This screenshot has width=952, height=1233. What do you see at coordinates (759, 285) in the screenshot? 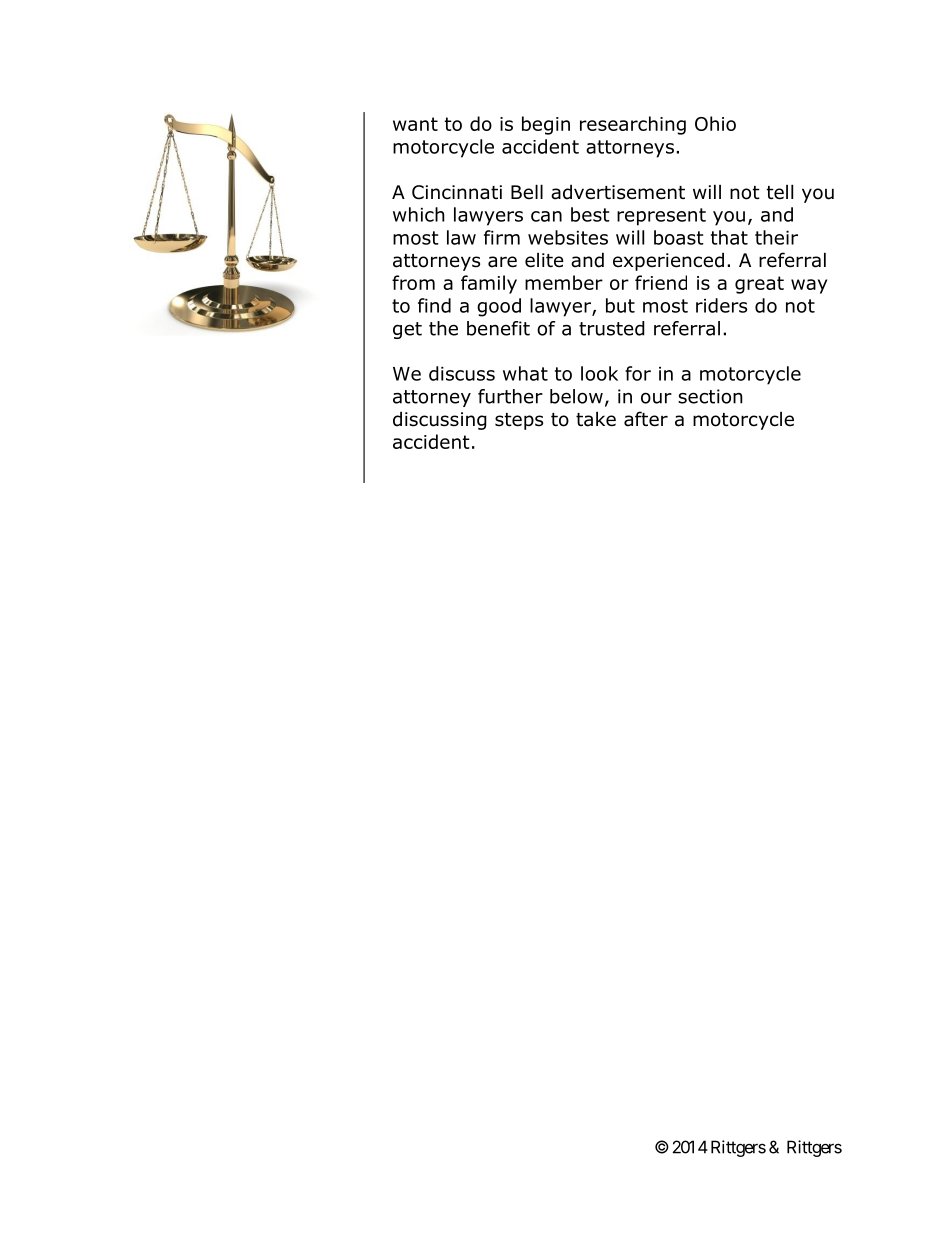
I see `great` at bounding box center [759, 285].
